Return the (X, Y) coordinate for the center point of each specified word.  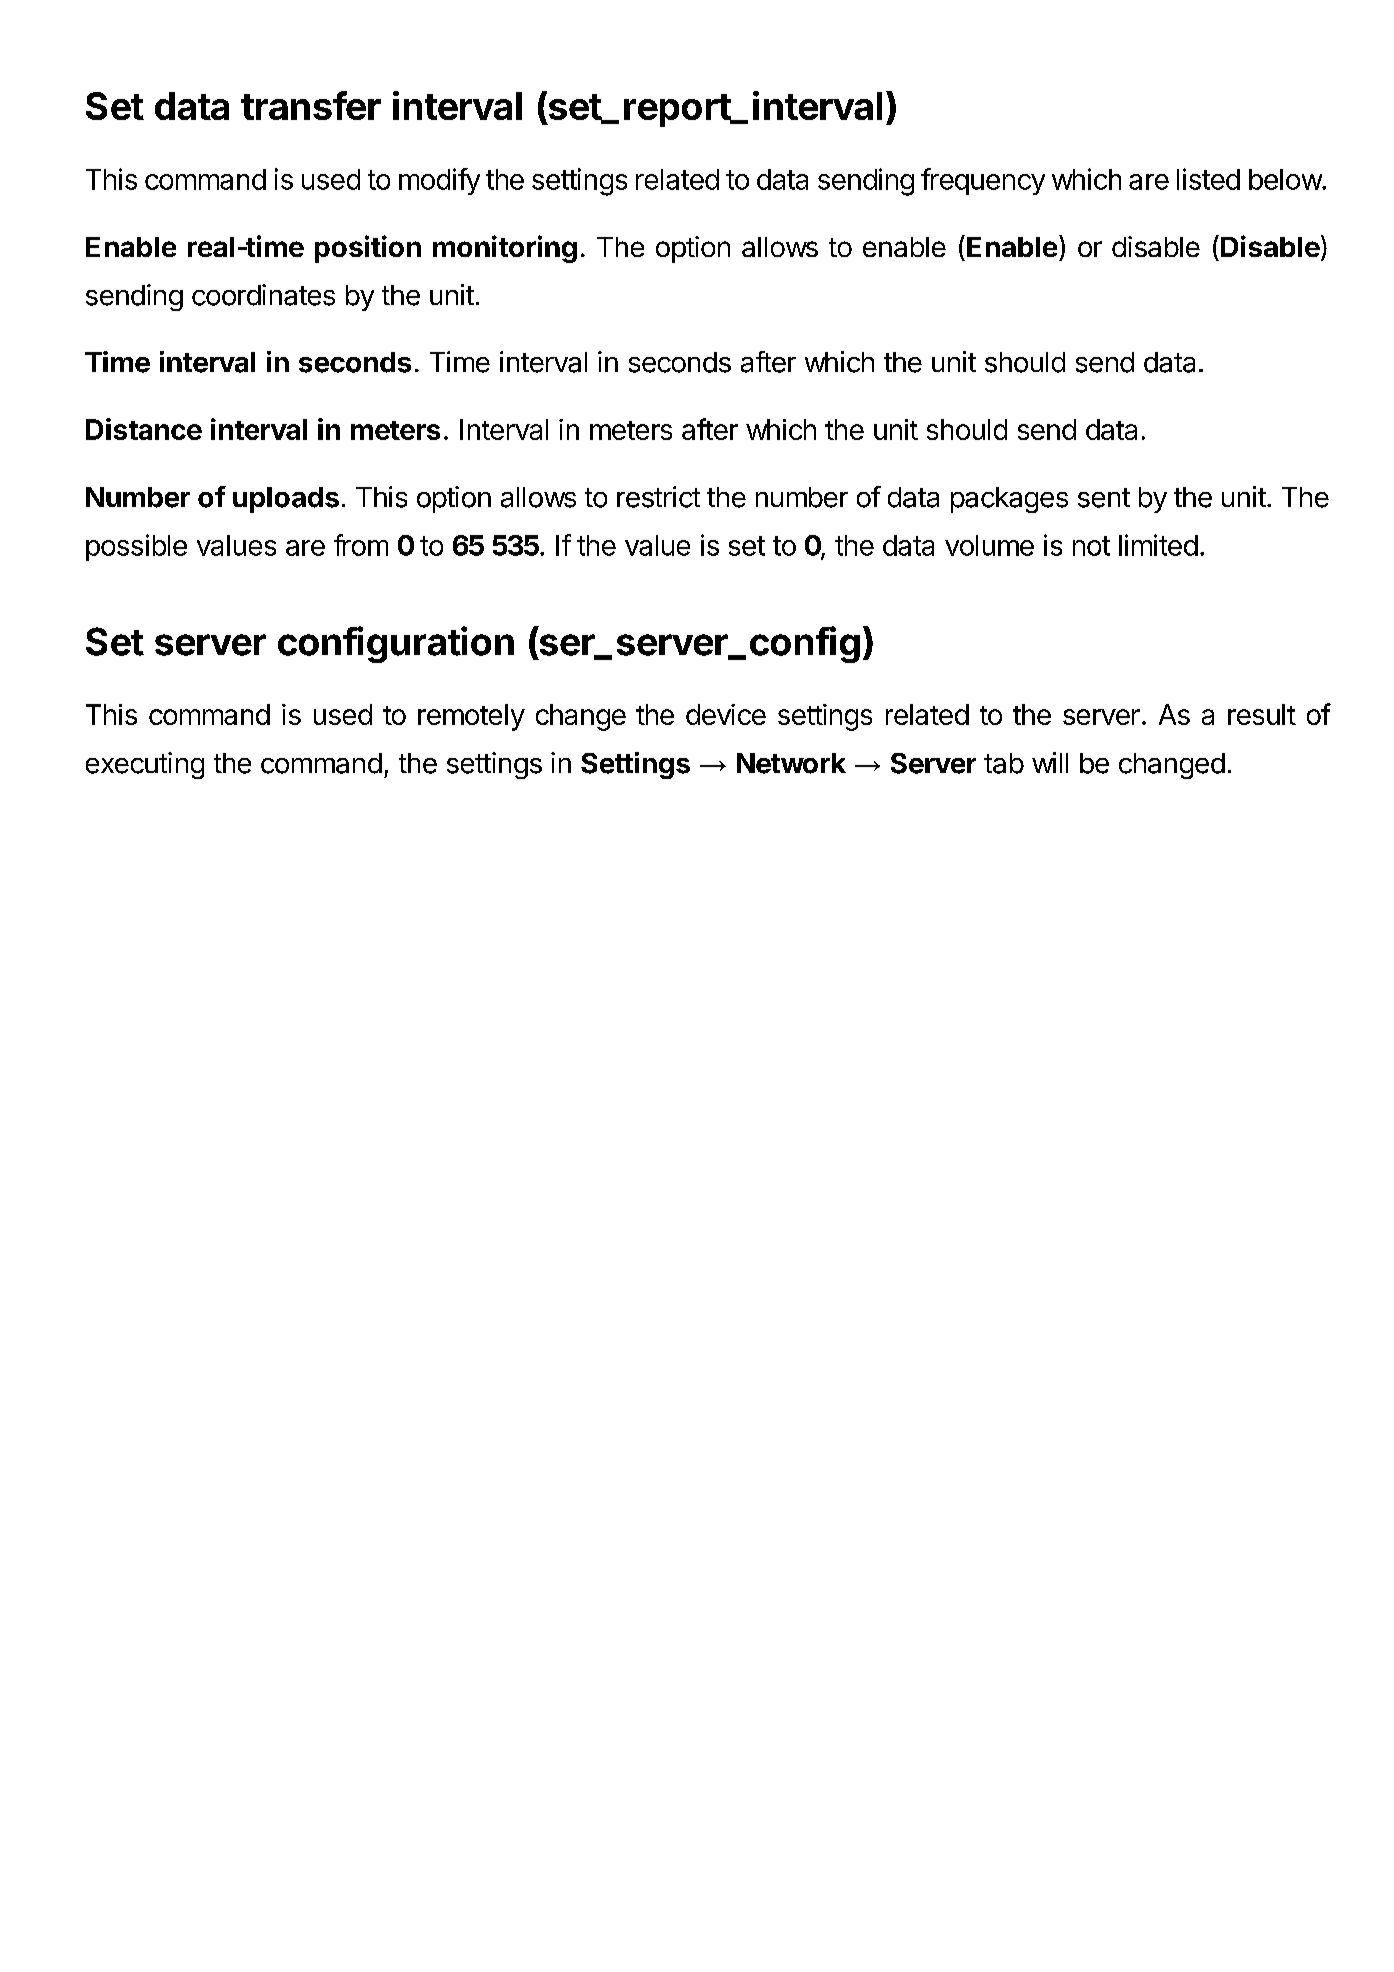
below (1286, 179)
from (361, 545)
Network (791, 763)
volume (989, 545)
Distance (144, 429)
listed (1208, 179)
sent (1104, 498)
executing (145, 765)
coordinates (263, 295)
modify (439, 181)
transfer (311, 105)
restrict (658, 497)
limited (1158, 545)
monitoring (505, 249)
